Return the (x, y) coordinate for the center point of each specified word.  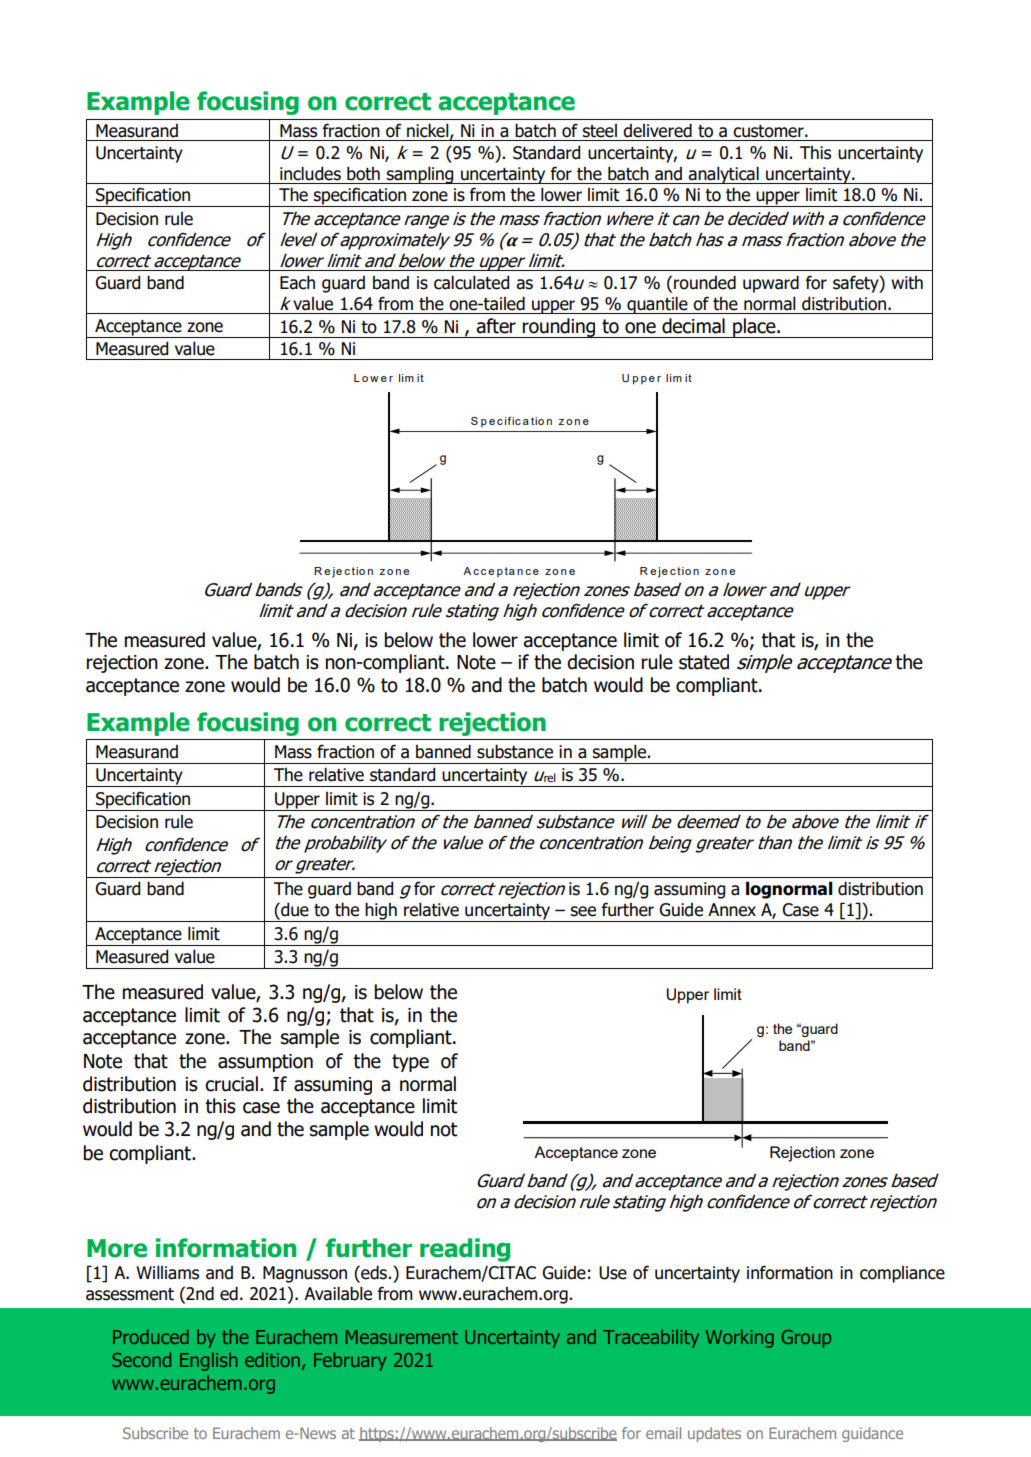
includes (310, 173)
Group (806, 1339)
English (208, 1361)
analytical (724, 175)
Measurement (402, 1337)
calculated (471, 282)
